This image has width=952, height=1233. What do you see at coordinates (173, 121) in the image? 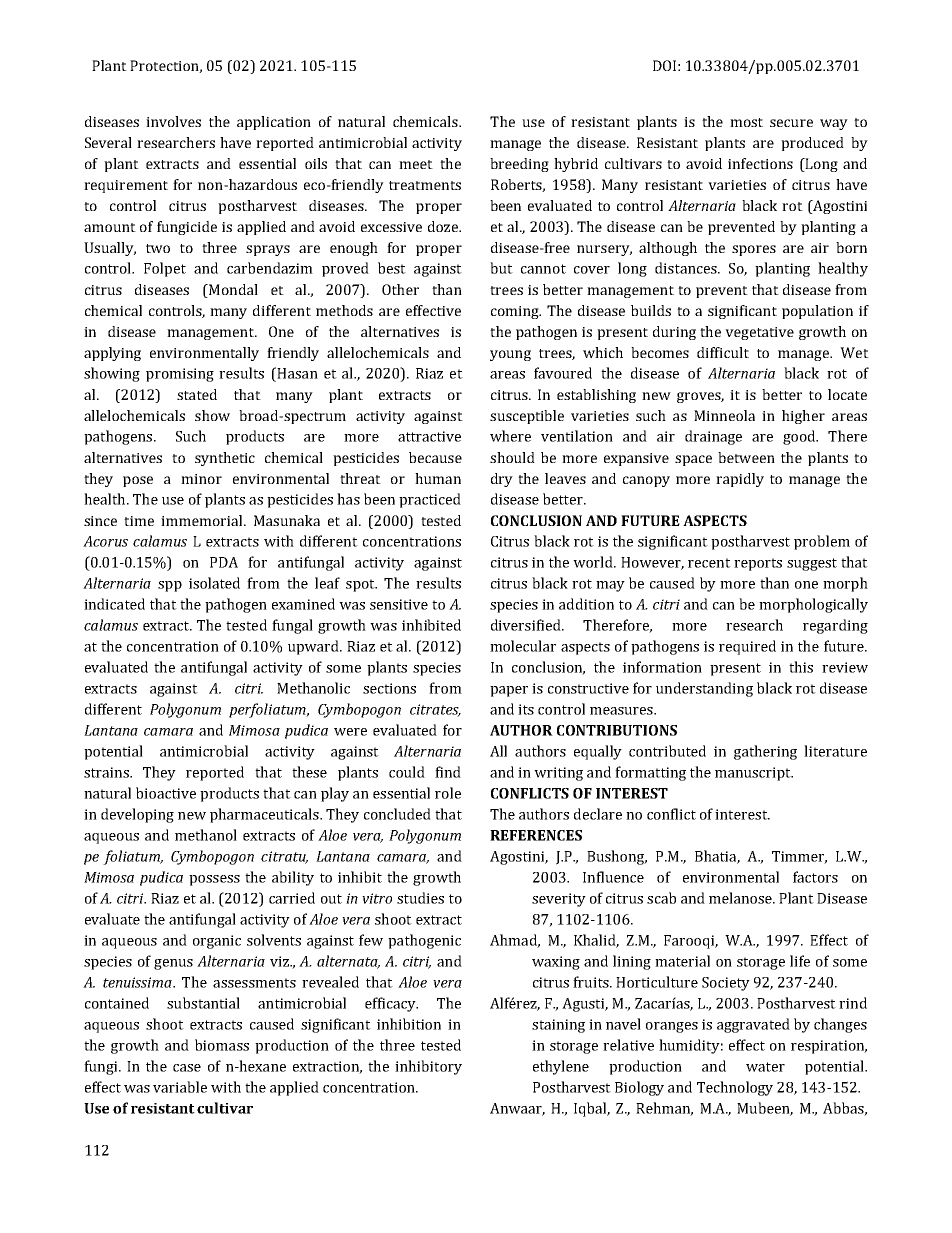
I see `involves` at bounding box center [173, 121].
